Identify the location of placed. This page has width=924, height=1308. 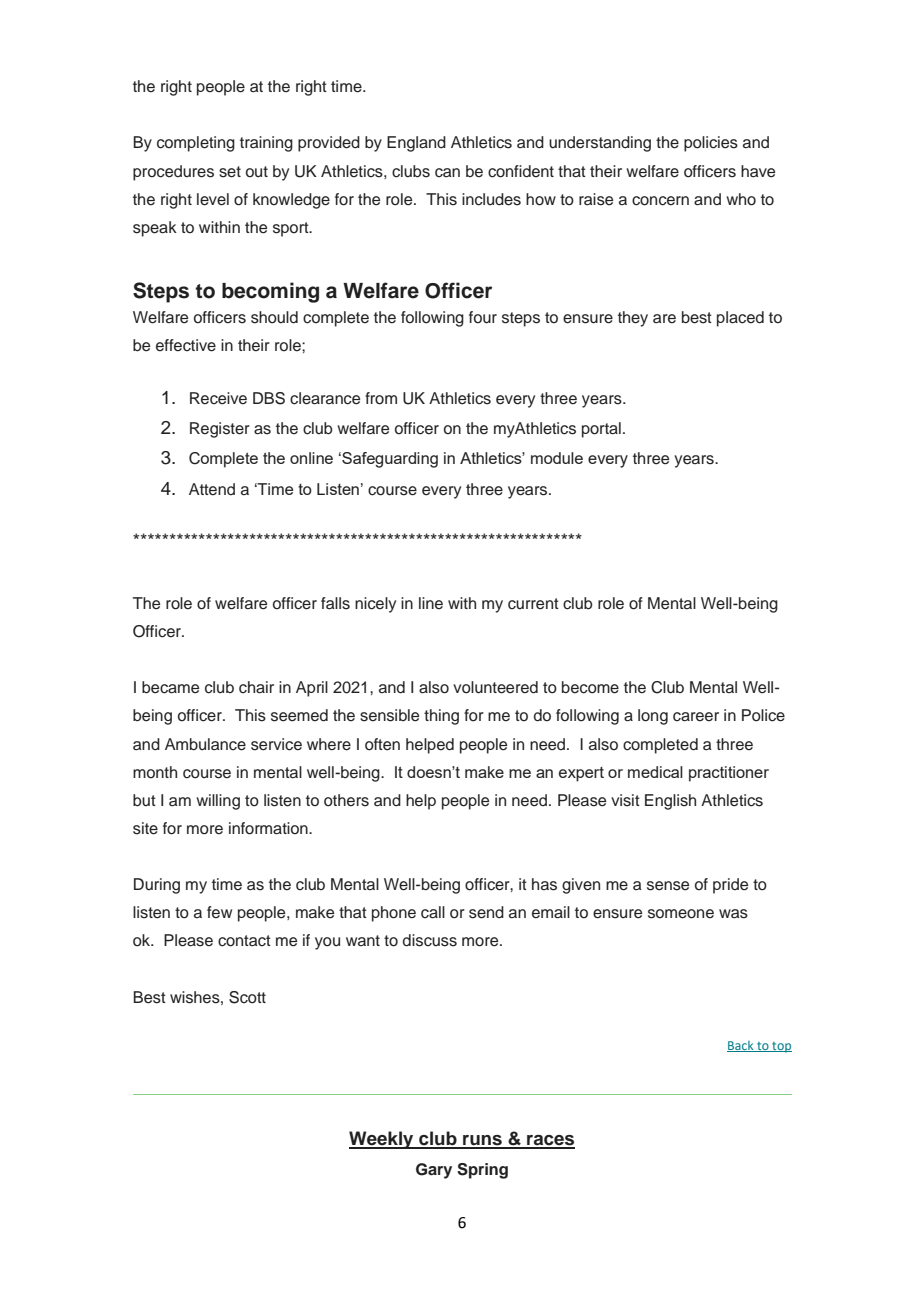
(740, 319).
